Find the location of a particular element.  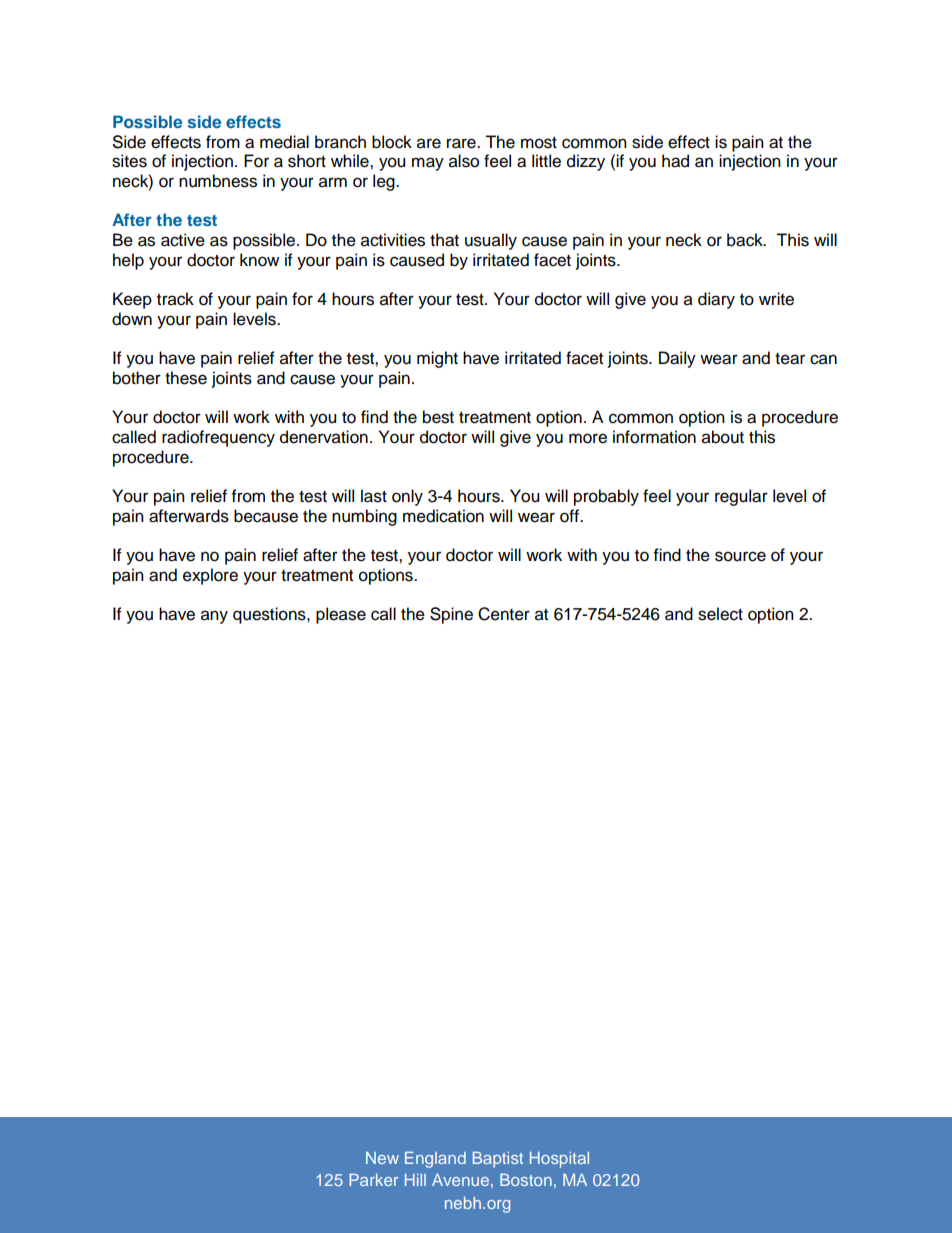

also is located at coordinates (464, 161).
